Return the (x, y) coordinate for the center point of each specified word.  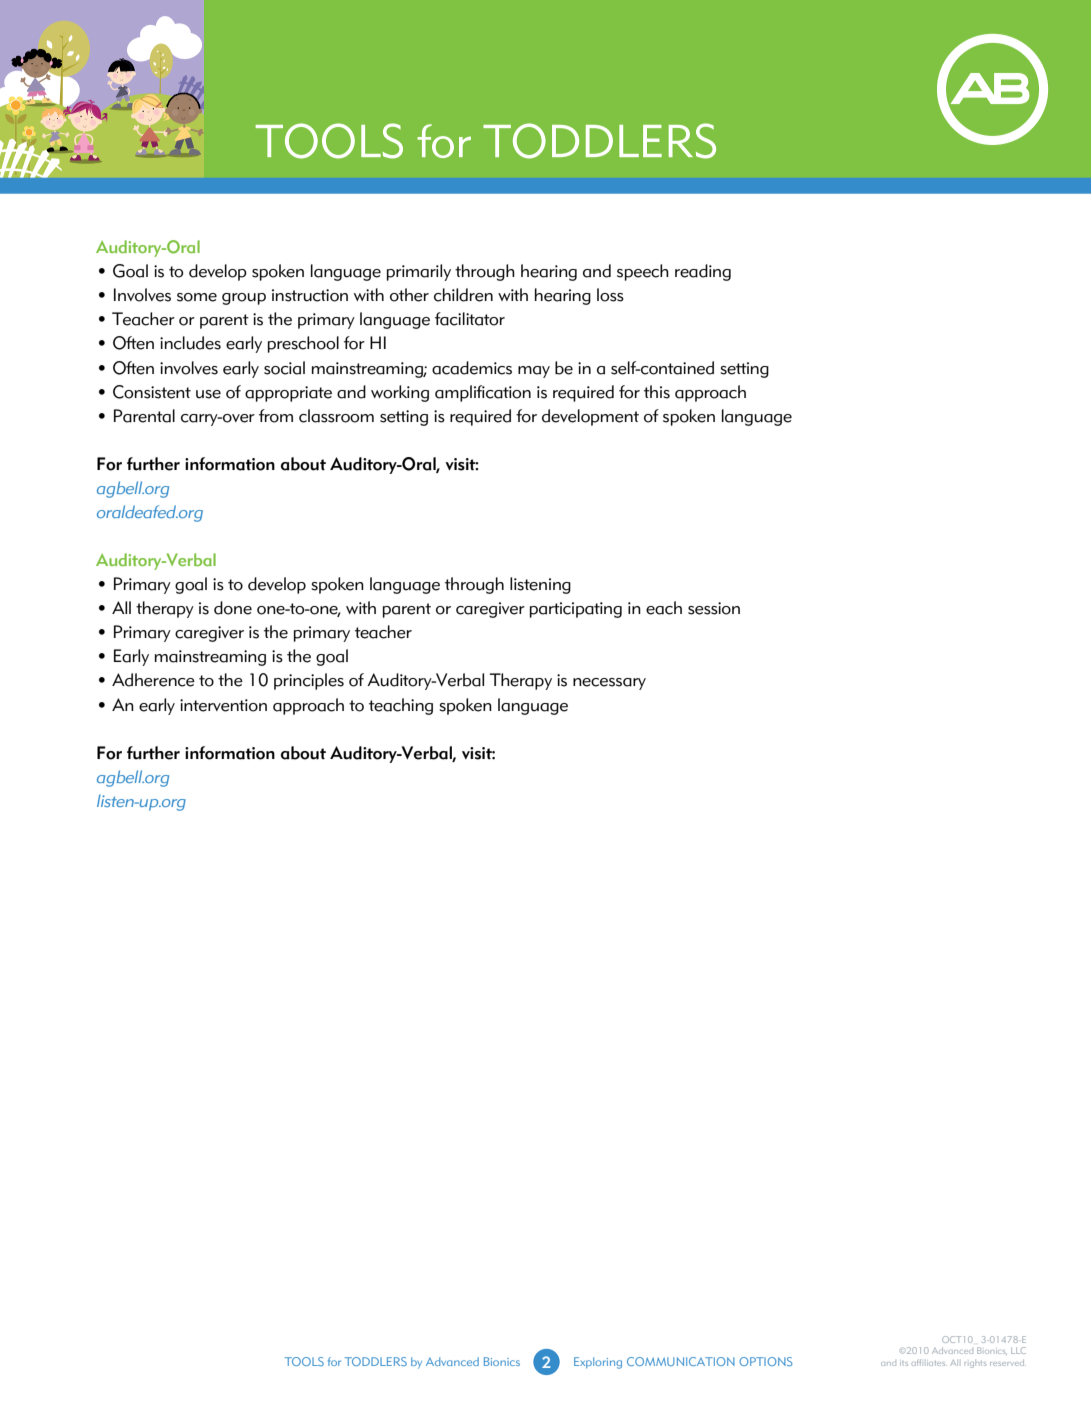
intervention (223, 705)
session (714, 608)
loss (610, 295)
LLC (1018, 1350)
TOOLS (304, 1361)
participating (576, 610)
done (233, 608)
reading (703, 272)
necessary (609, 684)
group (244, 299)
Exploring (598, 1363)
